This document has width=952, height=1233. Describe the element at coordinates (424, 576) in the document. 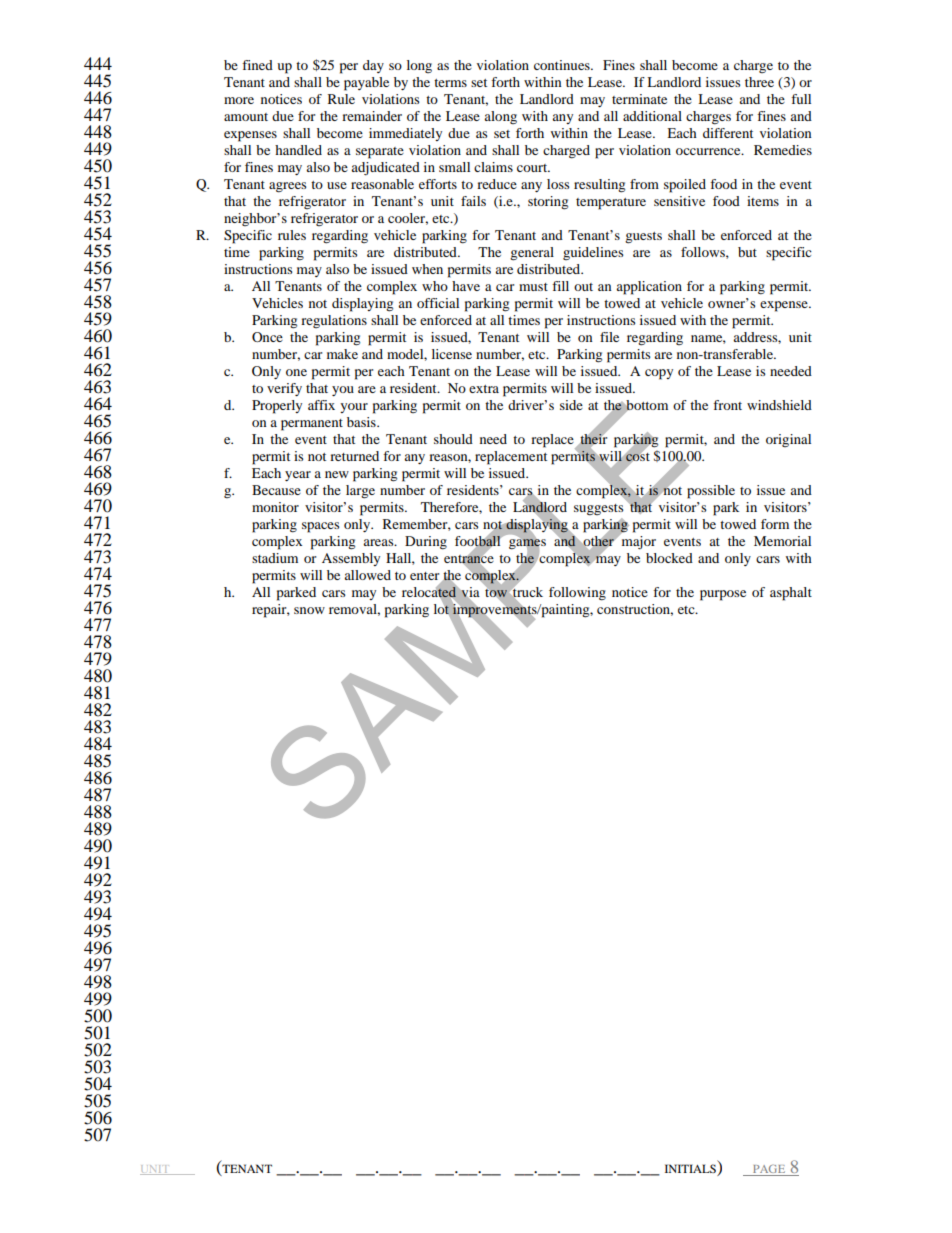

I see `enter` at that location.
